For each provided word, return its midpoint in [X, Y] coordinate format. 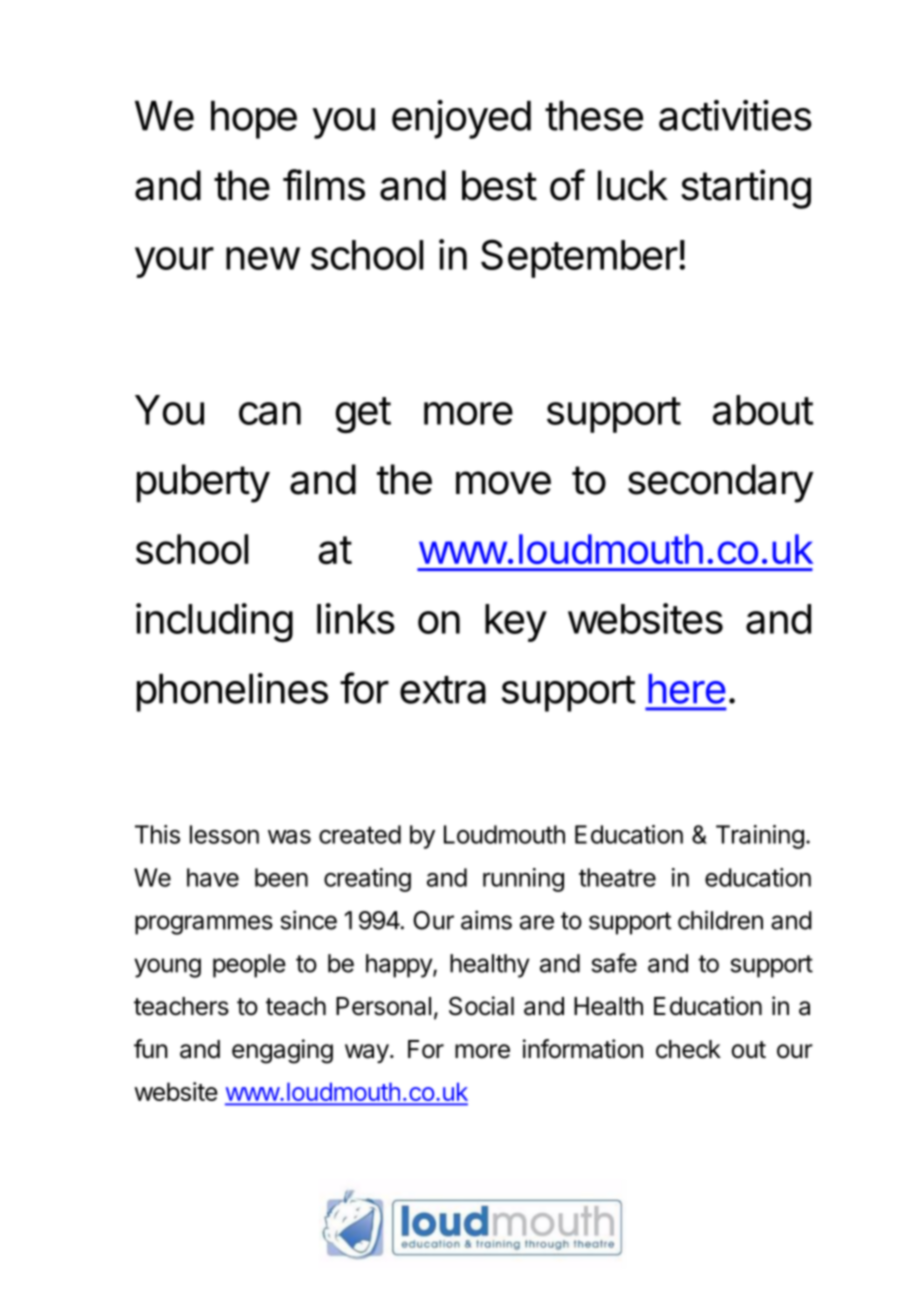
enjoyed [461, 119]
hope [254, 120]
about [763, 410]
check [688, 1049]
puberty [203, 483]
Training [760, 837]
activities [735, 115]
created [360, 834]
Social [481, 1006]
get [363, 415]
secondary [720, 483]
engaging [282, 1051]
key [516, 623]
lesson [224, 834]
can [270, 413]
